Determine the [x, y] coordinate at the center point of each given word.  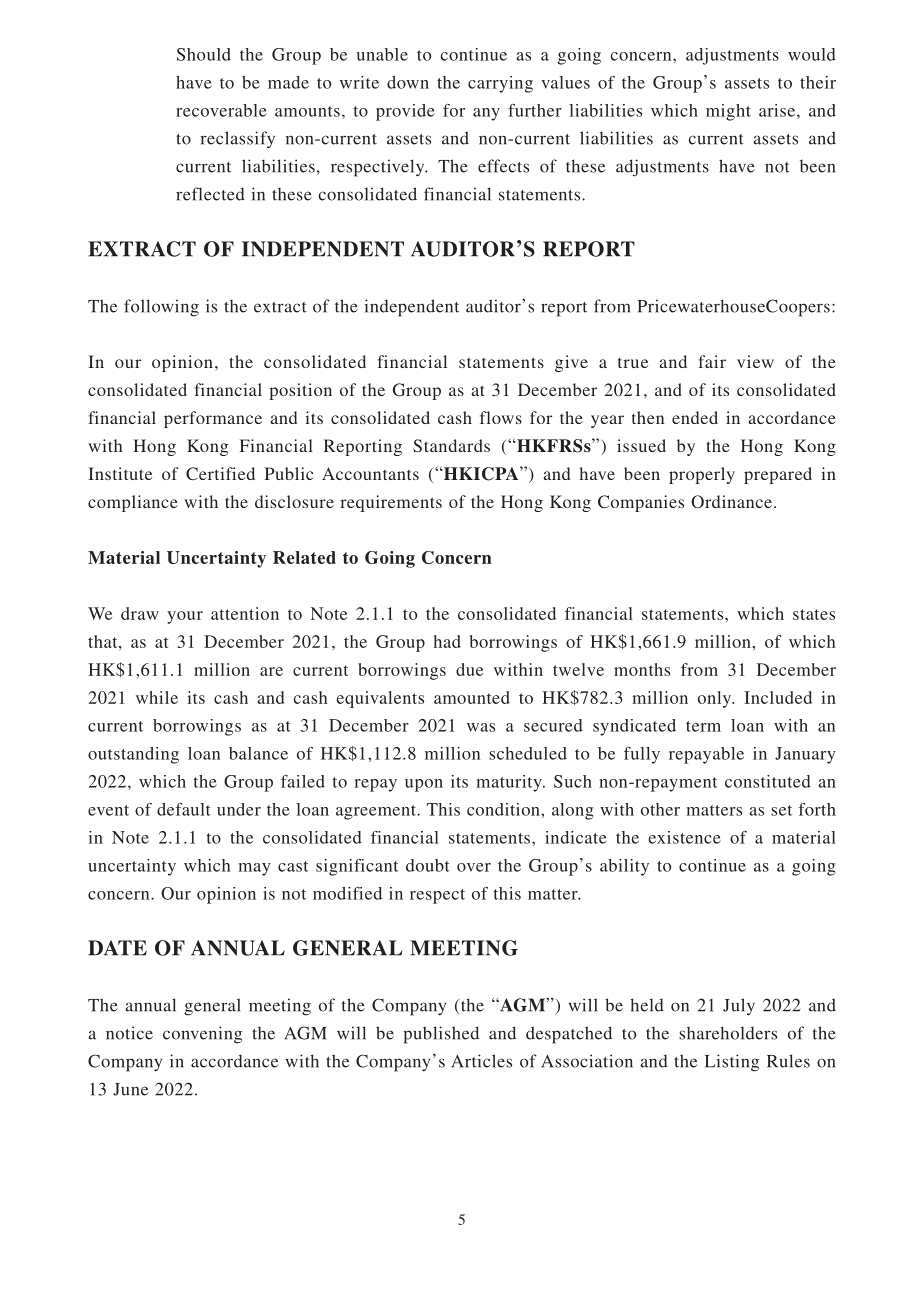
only [716, 699]
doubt [428, 865]
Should [204, 54]
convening [202, 1035]
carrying [500, 84]
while [157, 697]
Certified [220, 473]
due [469, 669]
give [571, 363]
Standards [451, 445]
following [161, 308]
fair [712, 361]
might [728, 112]
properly [702, 475]
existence [684, 837]
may [254, 869]
